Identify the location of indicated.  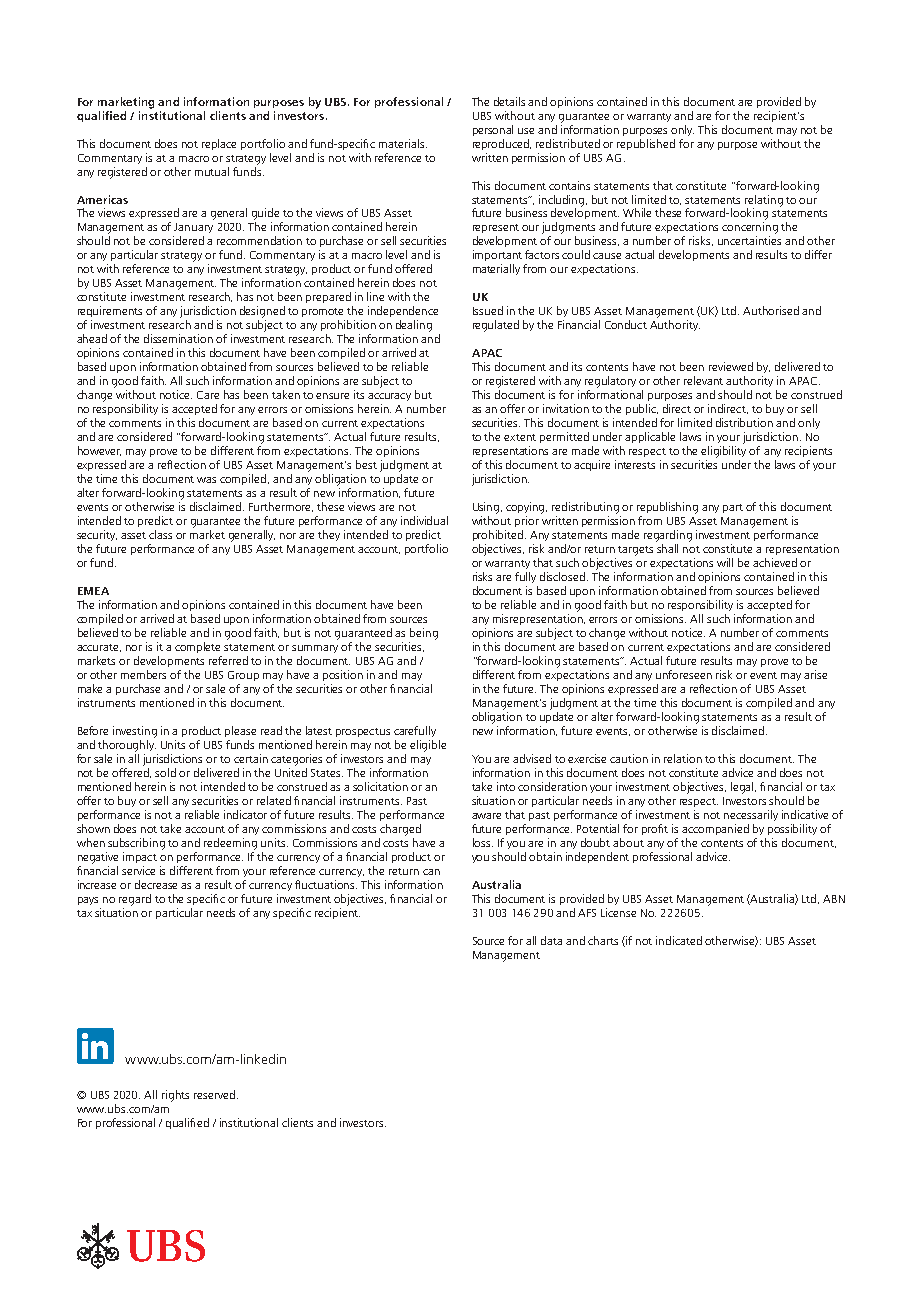
(679, 940).
